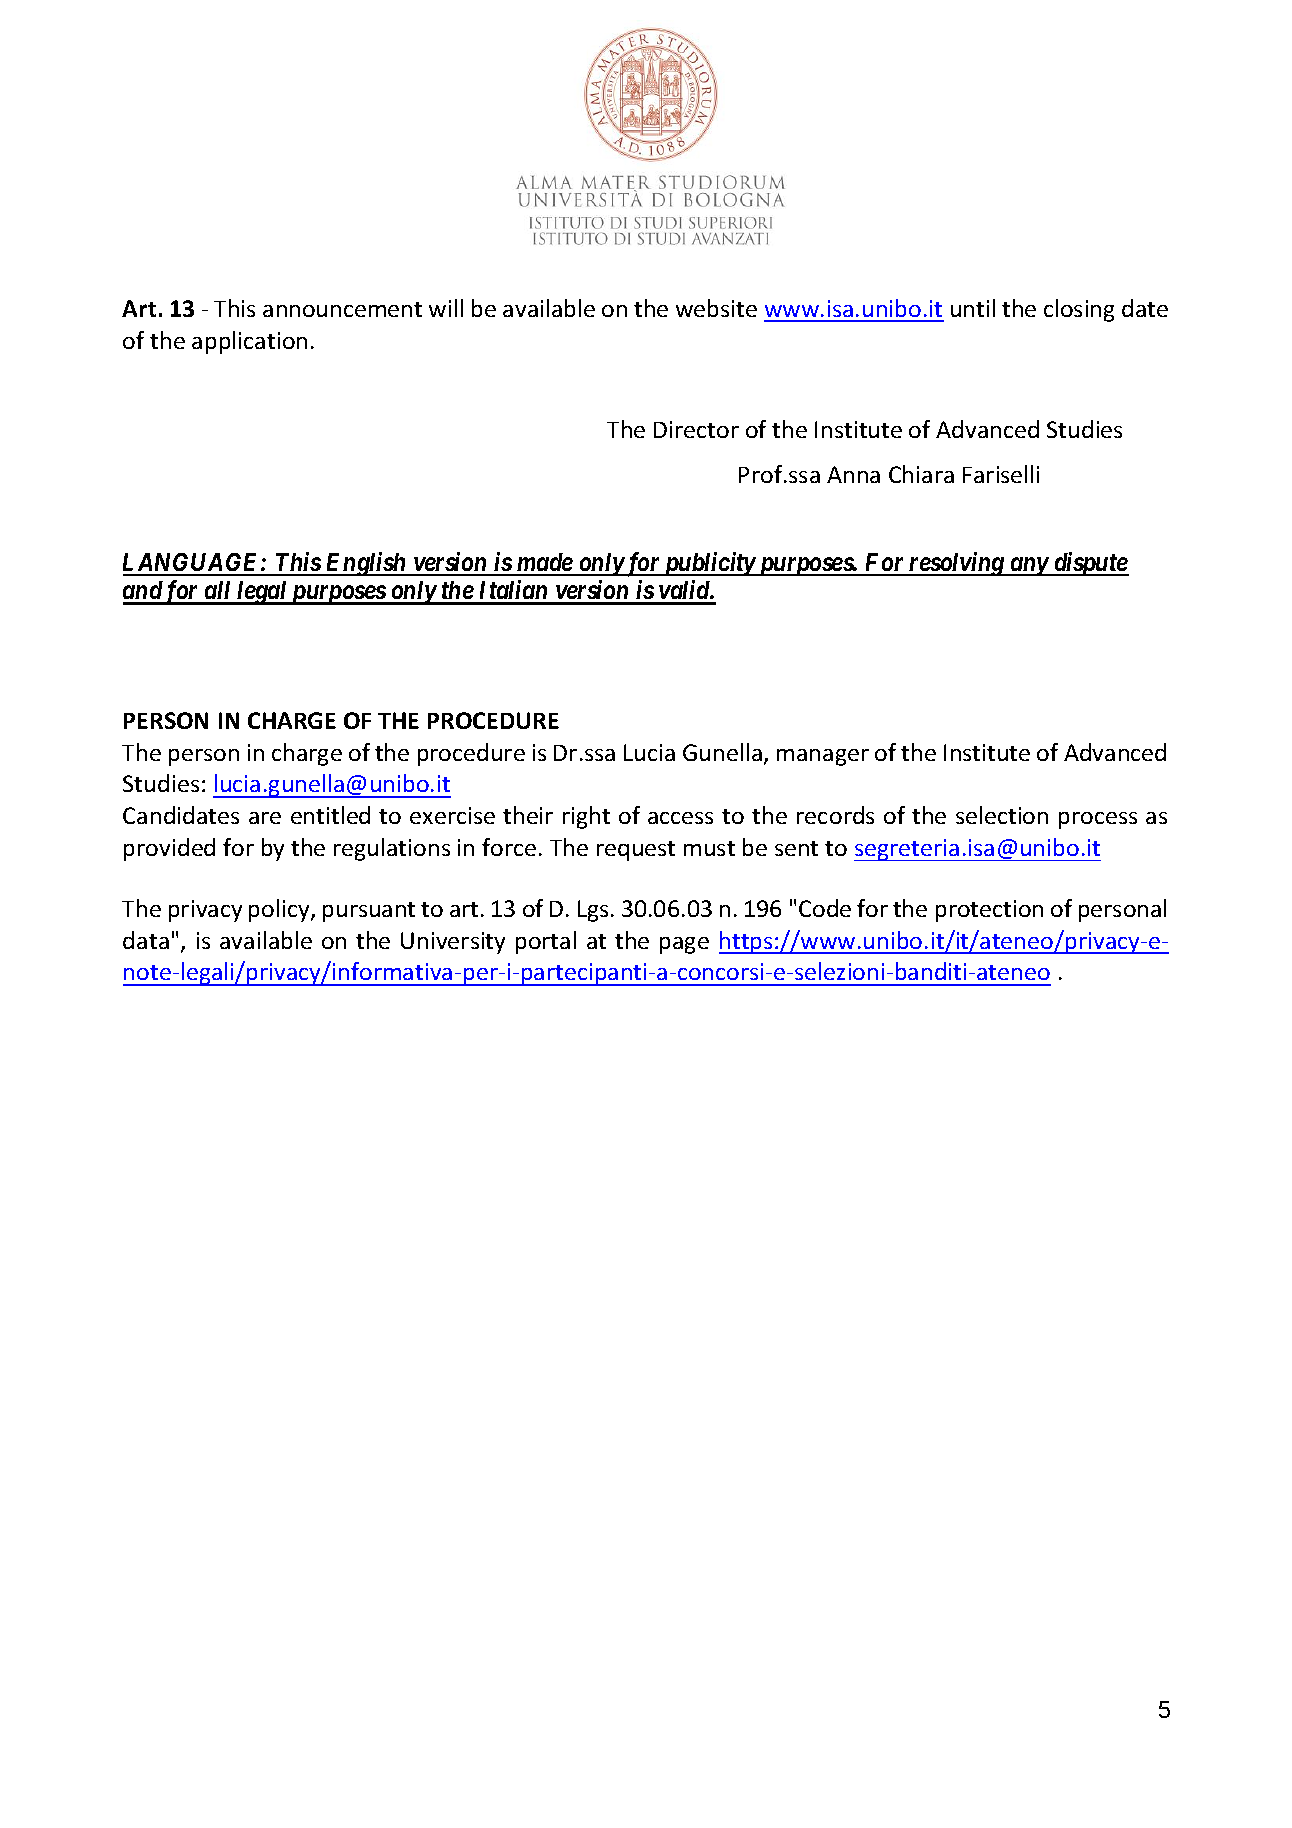 The height and width of the page is (1828, 1292). What do you see at coordinates (280, 910) in the page?
I see `policy` at bounding box center [280, 910].
